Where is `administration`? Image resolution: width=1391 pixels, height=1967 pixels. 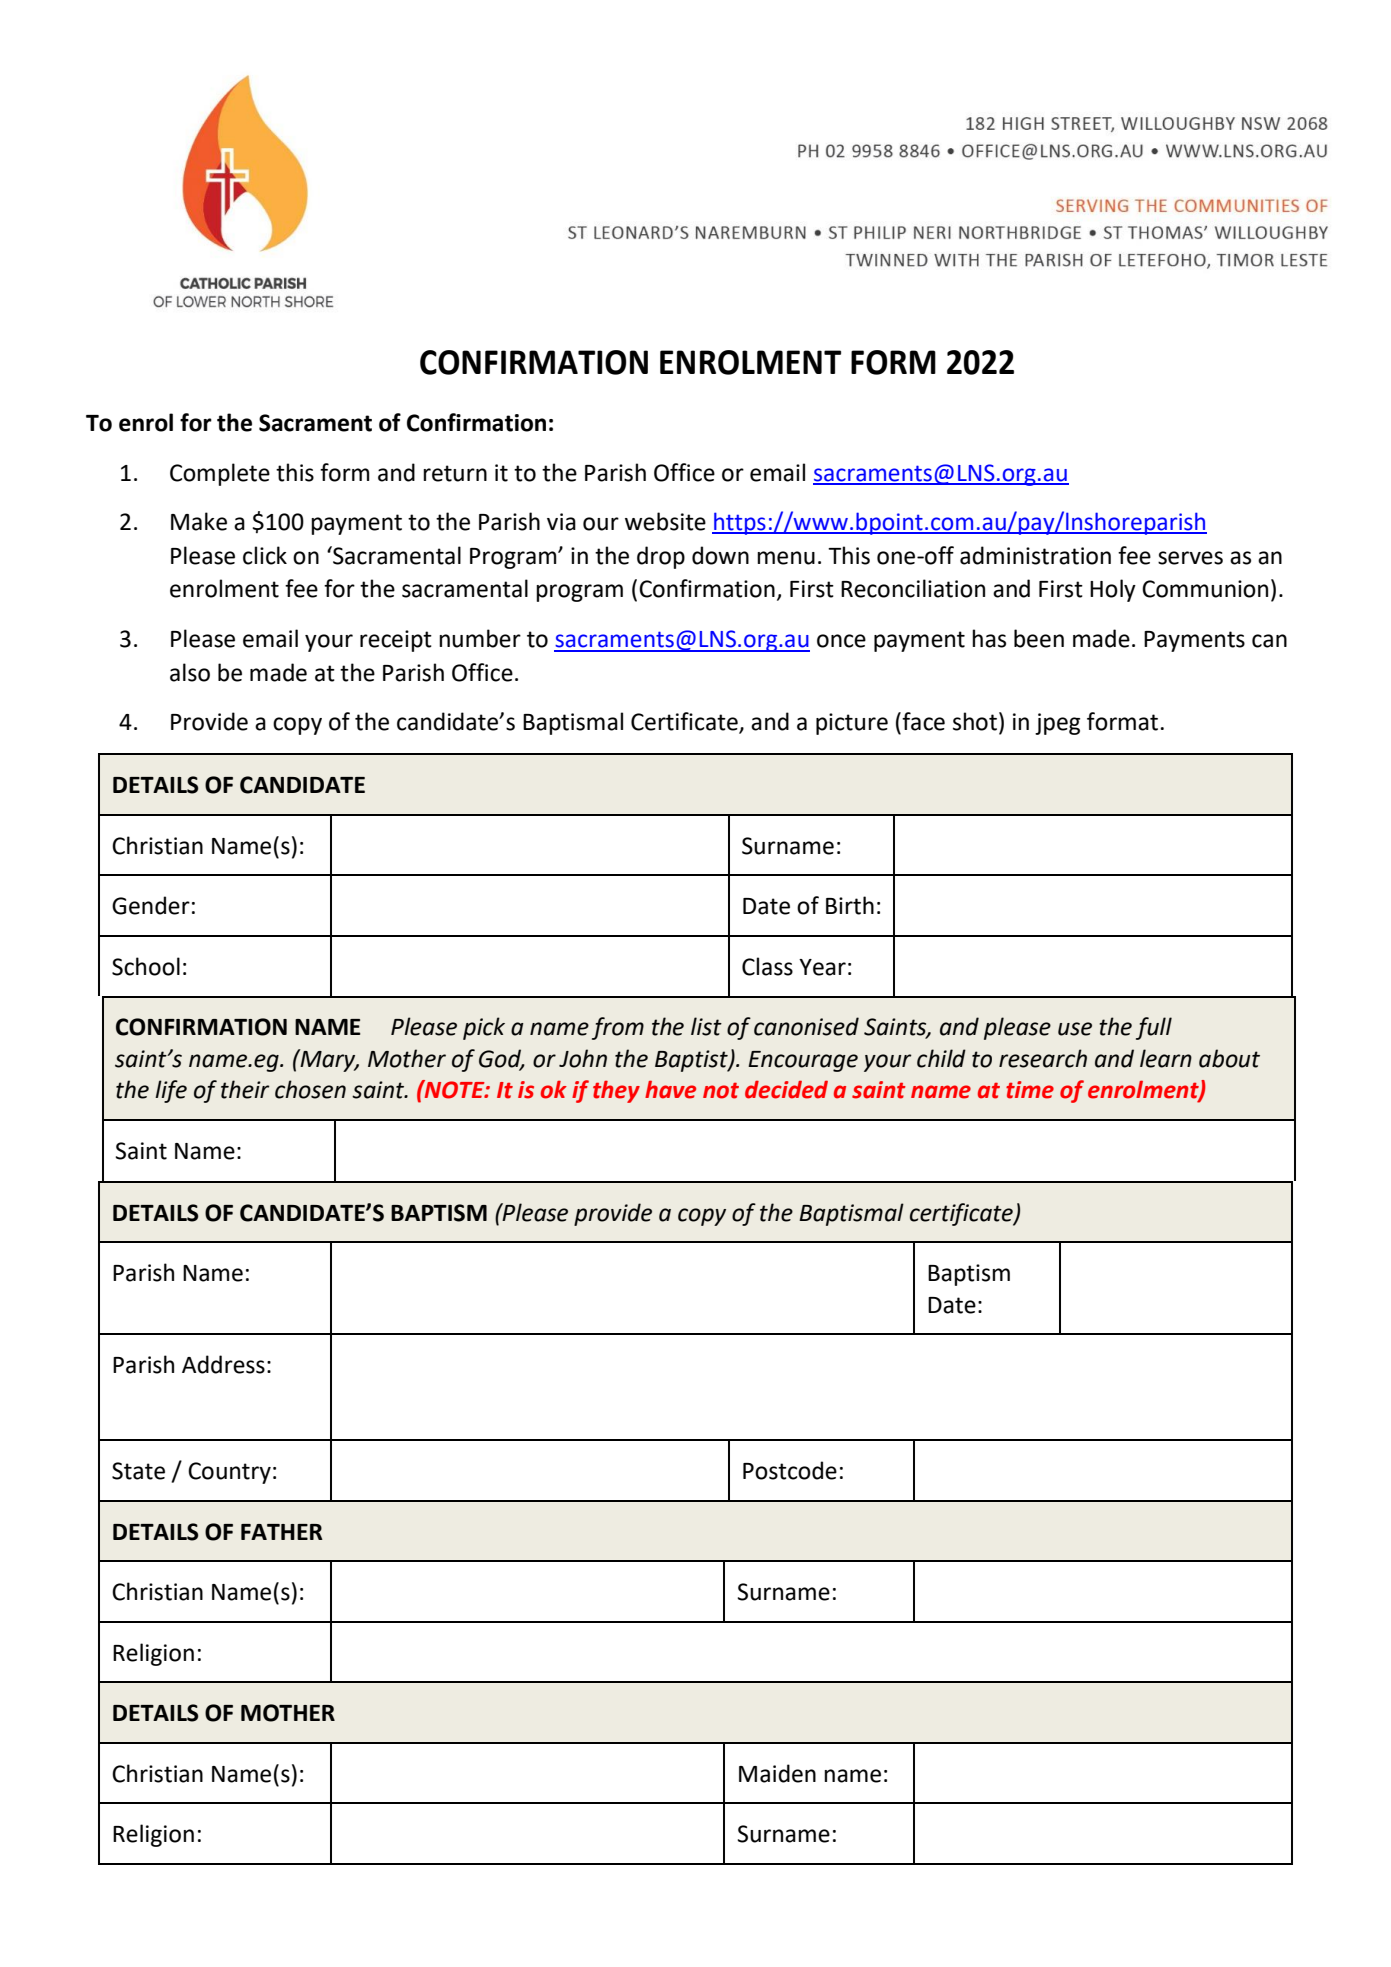
administration is located at coordinates (1035, 555).
